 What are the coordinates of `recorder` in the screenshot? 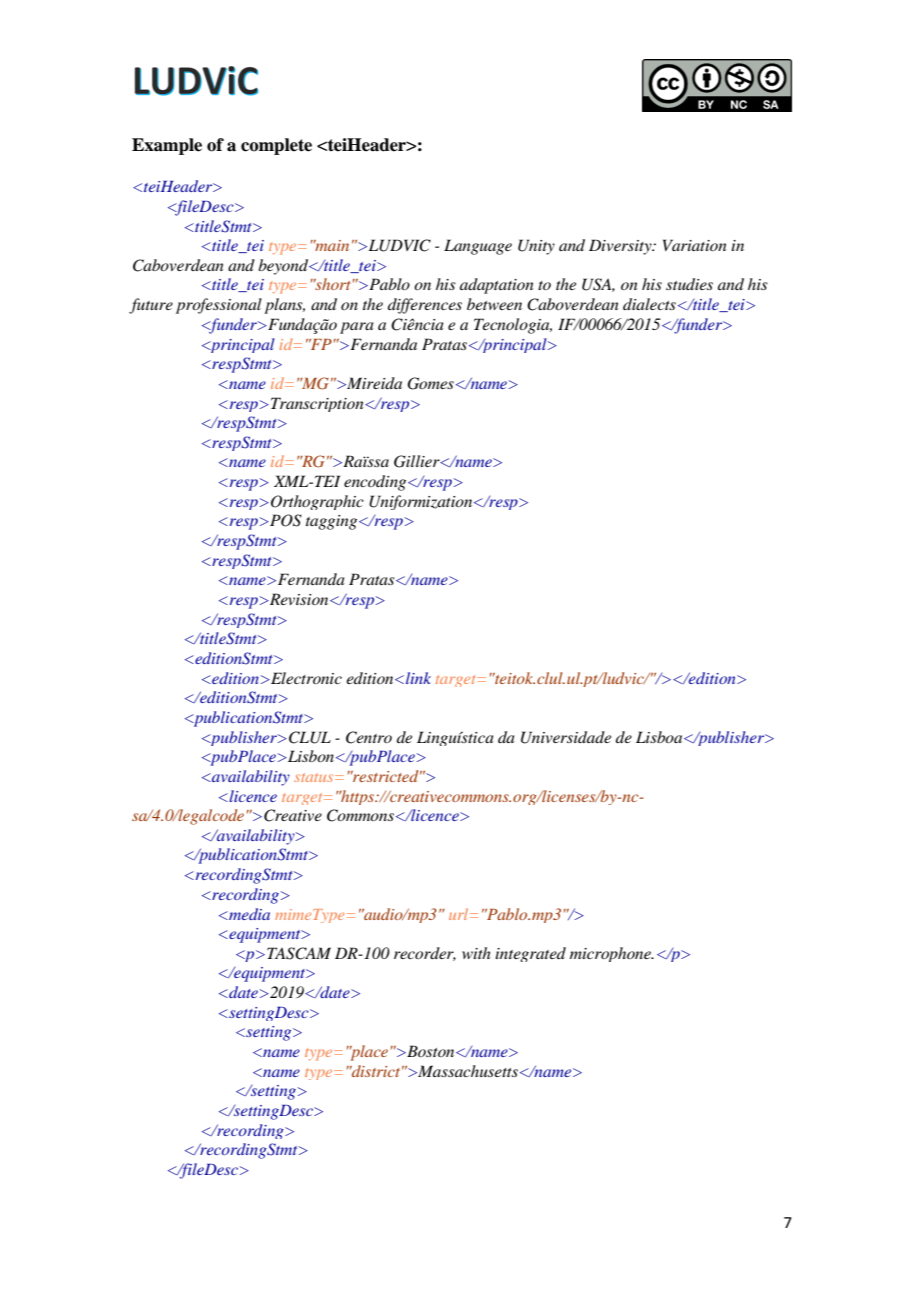 It's located at (425, 954).
